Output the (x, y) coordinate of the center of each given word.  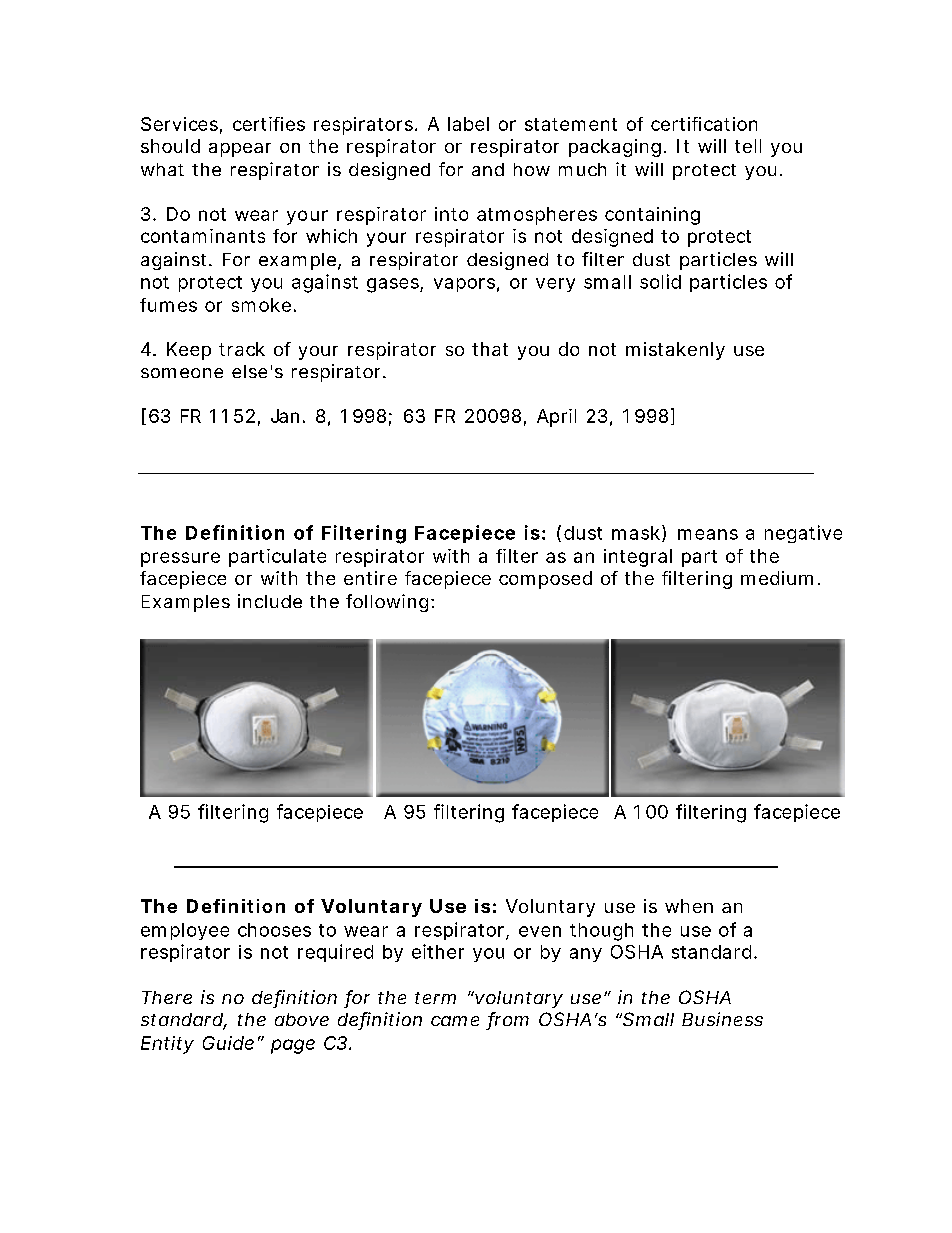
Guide (228, 1043)
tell (748, 146)
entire (370, 578)
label (468, 124)
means (708, 534)
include (270, 601)
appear (240, 150)
